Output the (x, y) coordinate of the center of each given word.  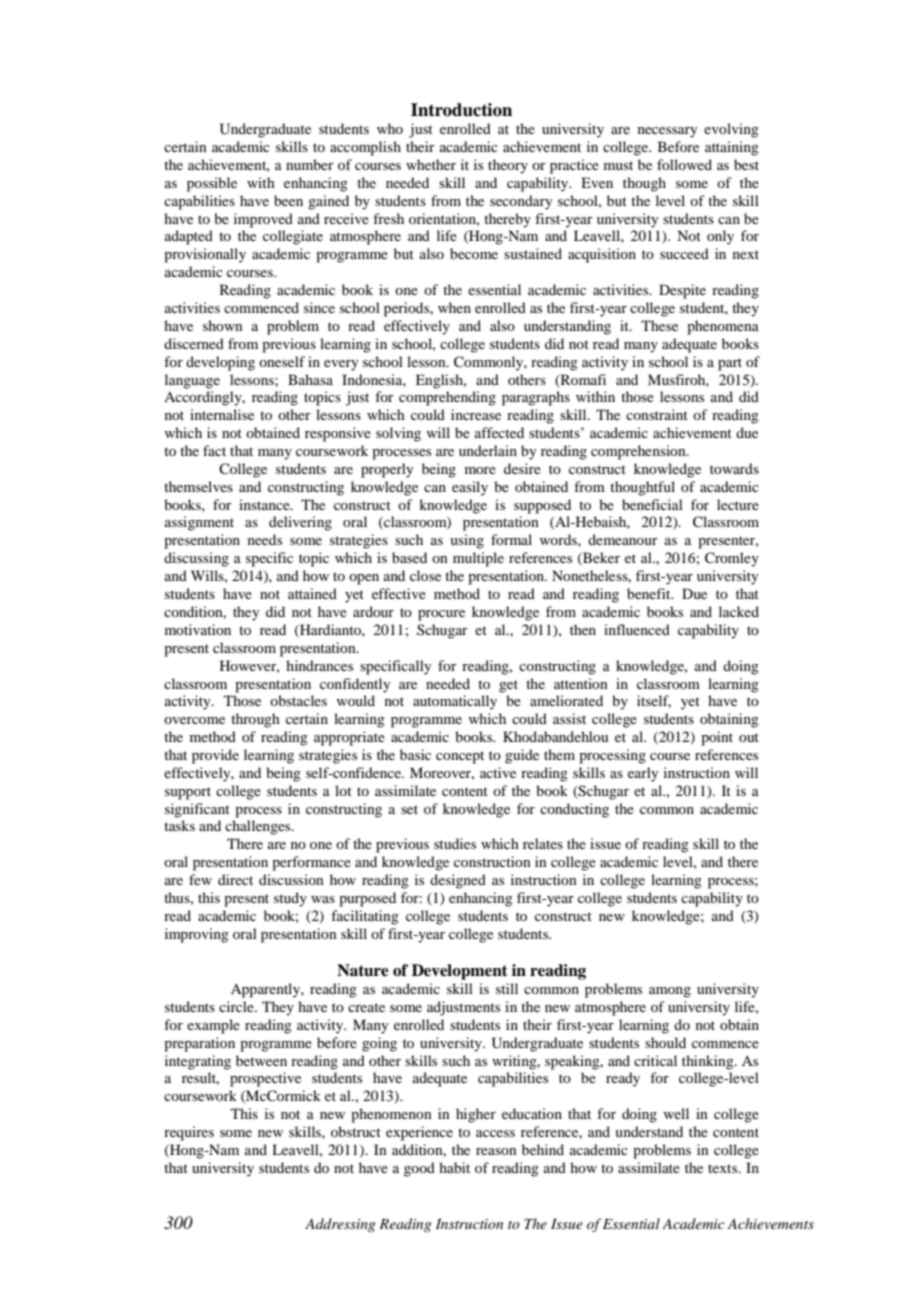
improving (197, 935)
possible (212, 184)
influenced (637, 629)
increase (476, 414)
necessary (667, 132)
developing (220, 363)
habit (454, 1167)
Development (460, 972)
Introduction (461, 110)
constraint (657, 414)
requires (189, 1133)
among (670, 992)
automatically (455, 702)
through (255, 720)
